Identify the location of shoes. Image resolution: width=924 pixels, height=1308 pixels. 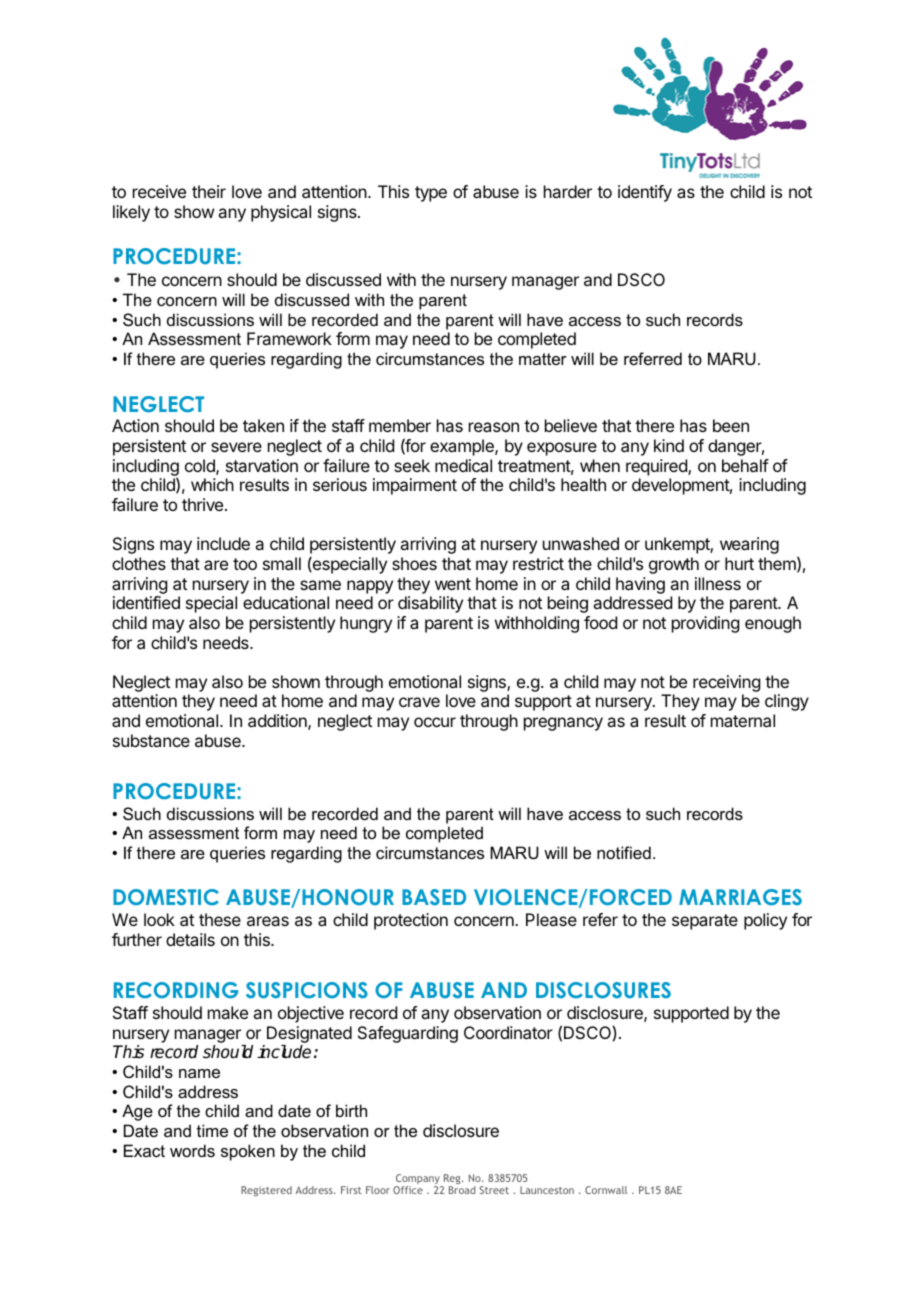
(414, 563).
